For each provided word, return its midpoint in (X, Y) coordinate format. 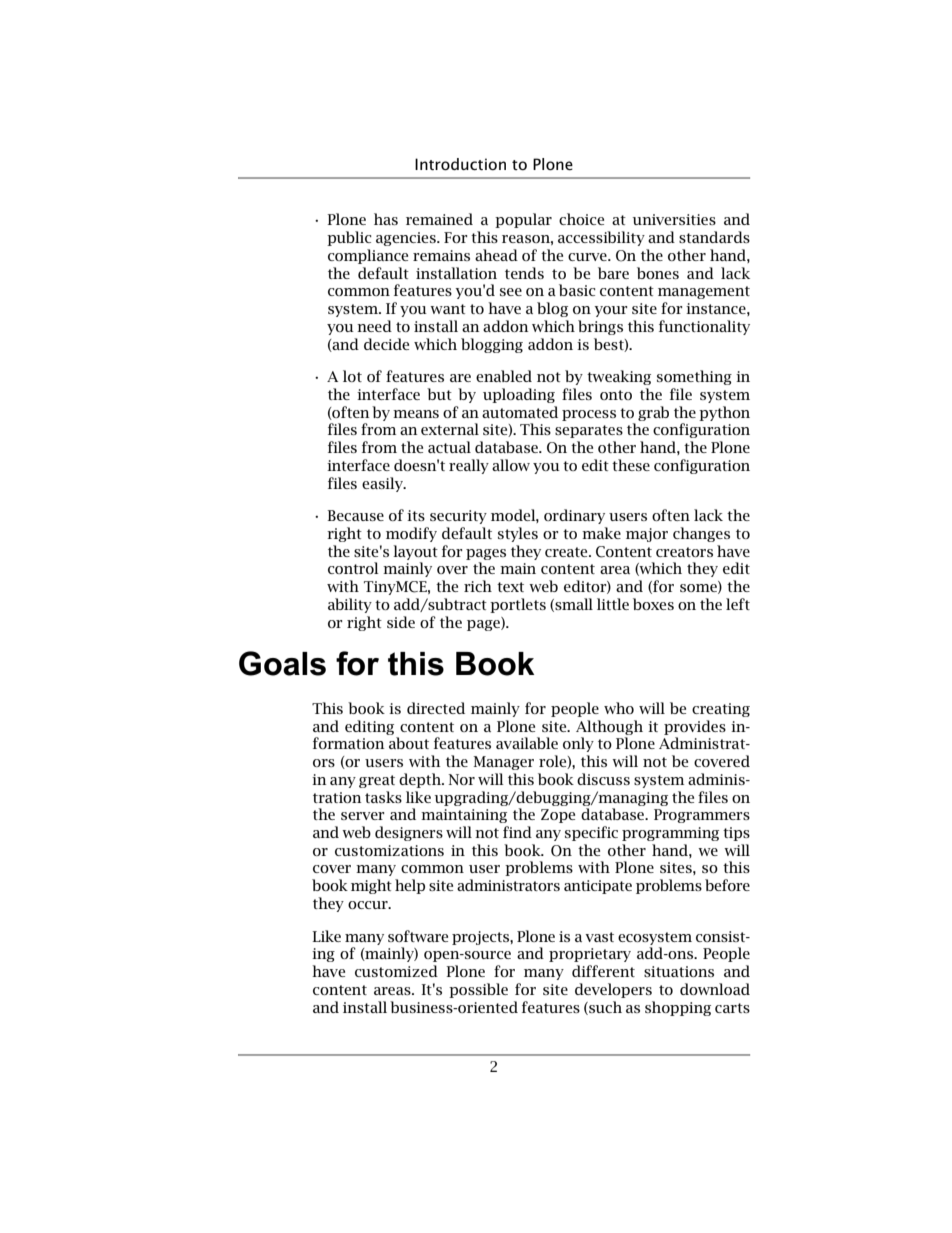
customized (396, 971)
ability (350, 605)
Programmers (702, 816)
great (377, 781)
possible (478, 990)
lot (352, 376)
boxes (653, 604)
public (349, 238)
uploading (519, 395)
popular (523, 220)
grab (653, 413)
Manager (503, 763)
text (510, 587)
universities (674, 219)
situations (679, 971)
